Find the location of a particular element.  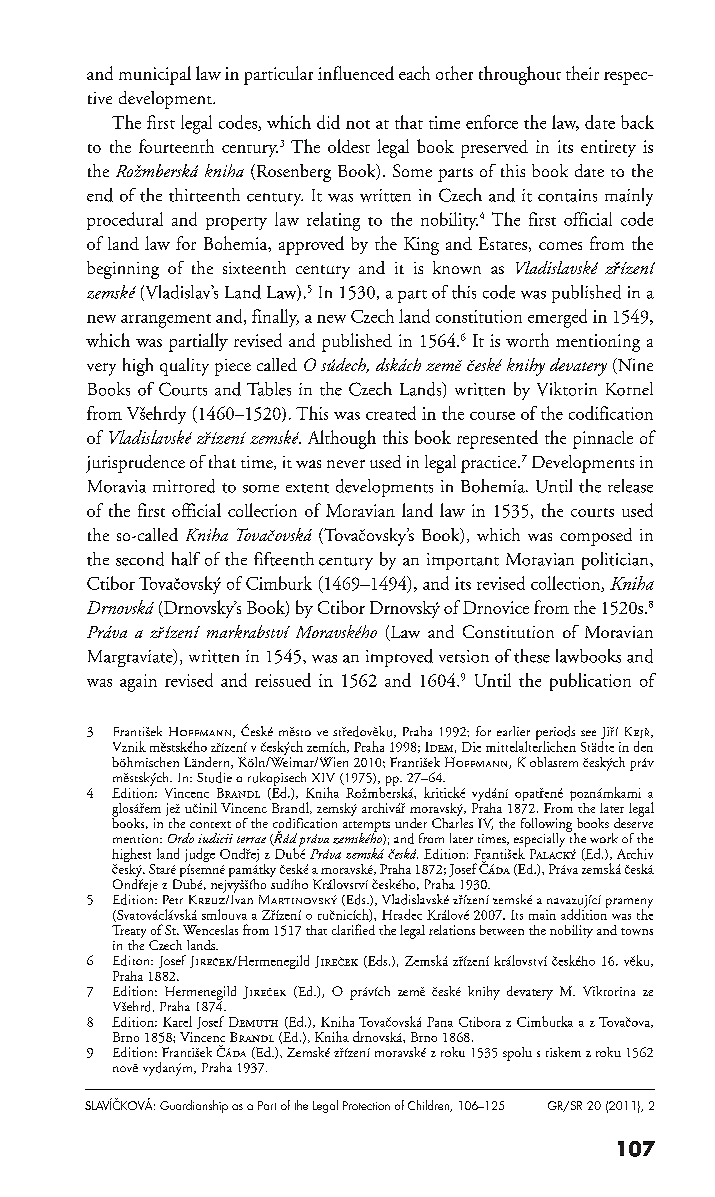

municipal is located at coordinates (155, 75).
